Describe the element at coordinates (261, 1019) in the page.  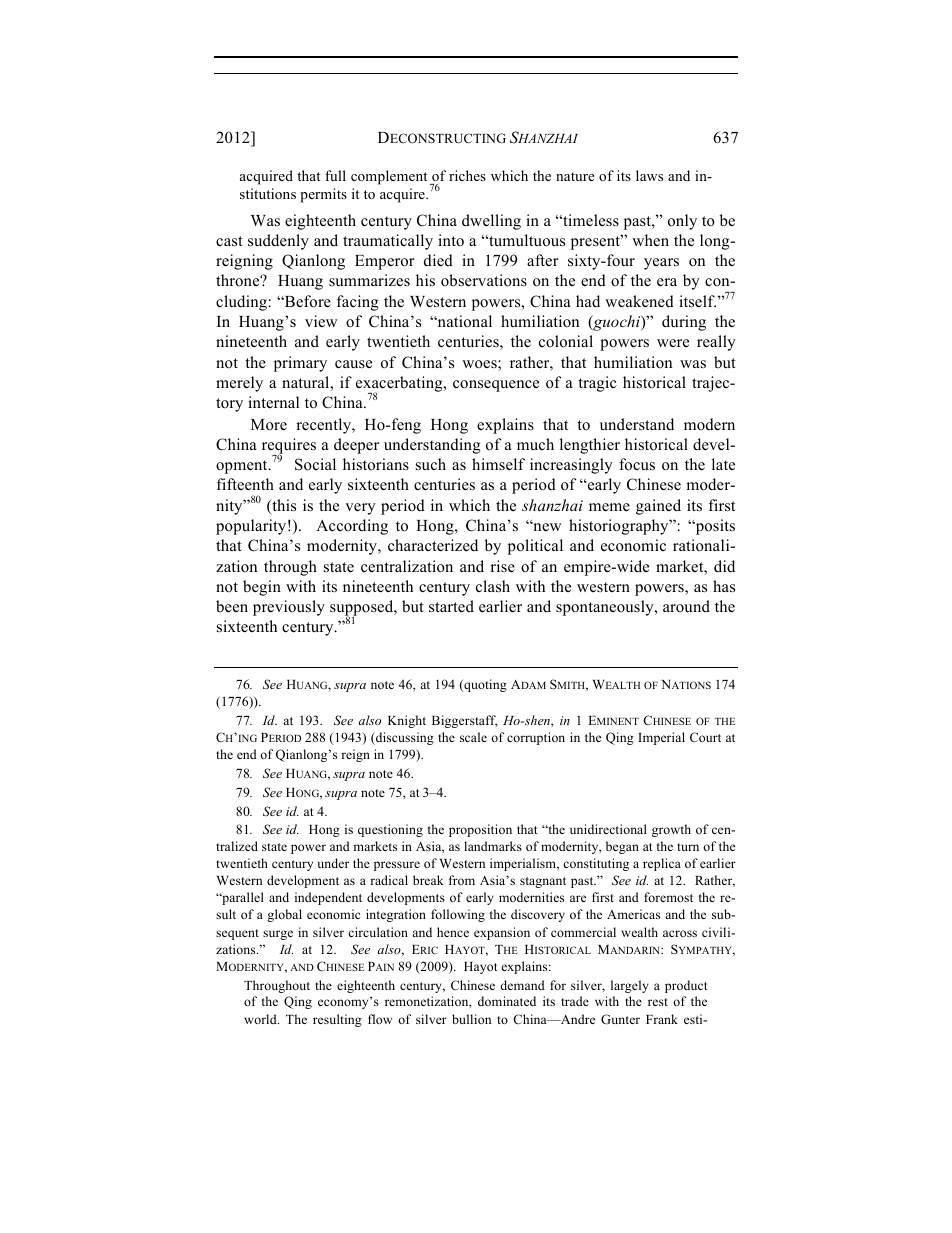
I see `world` at that location.
